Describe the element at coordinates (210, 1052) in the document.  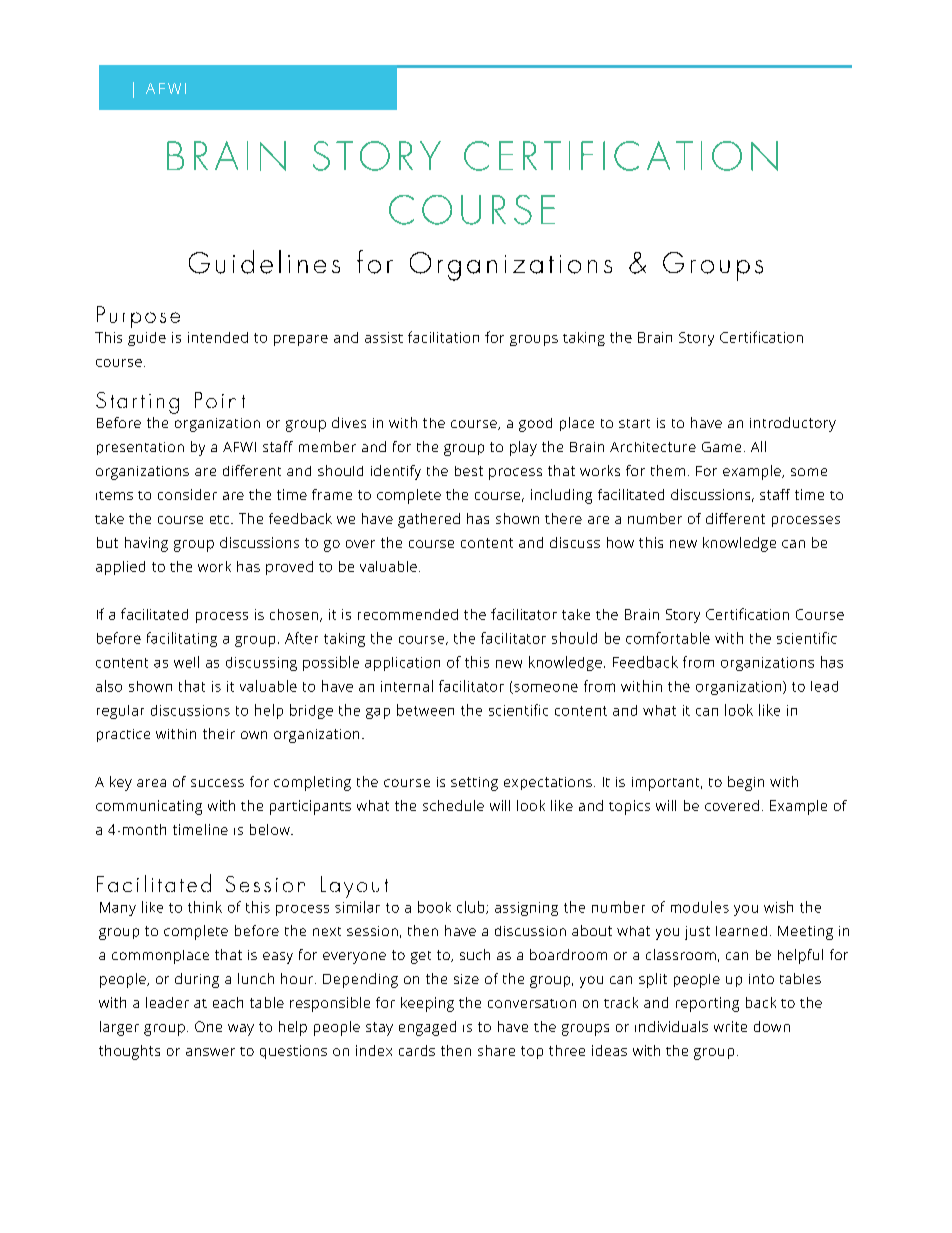
I see `answer` at that location.
